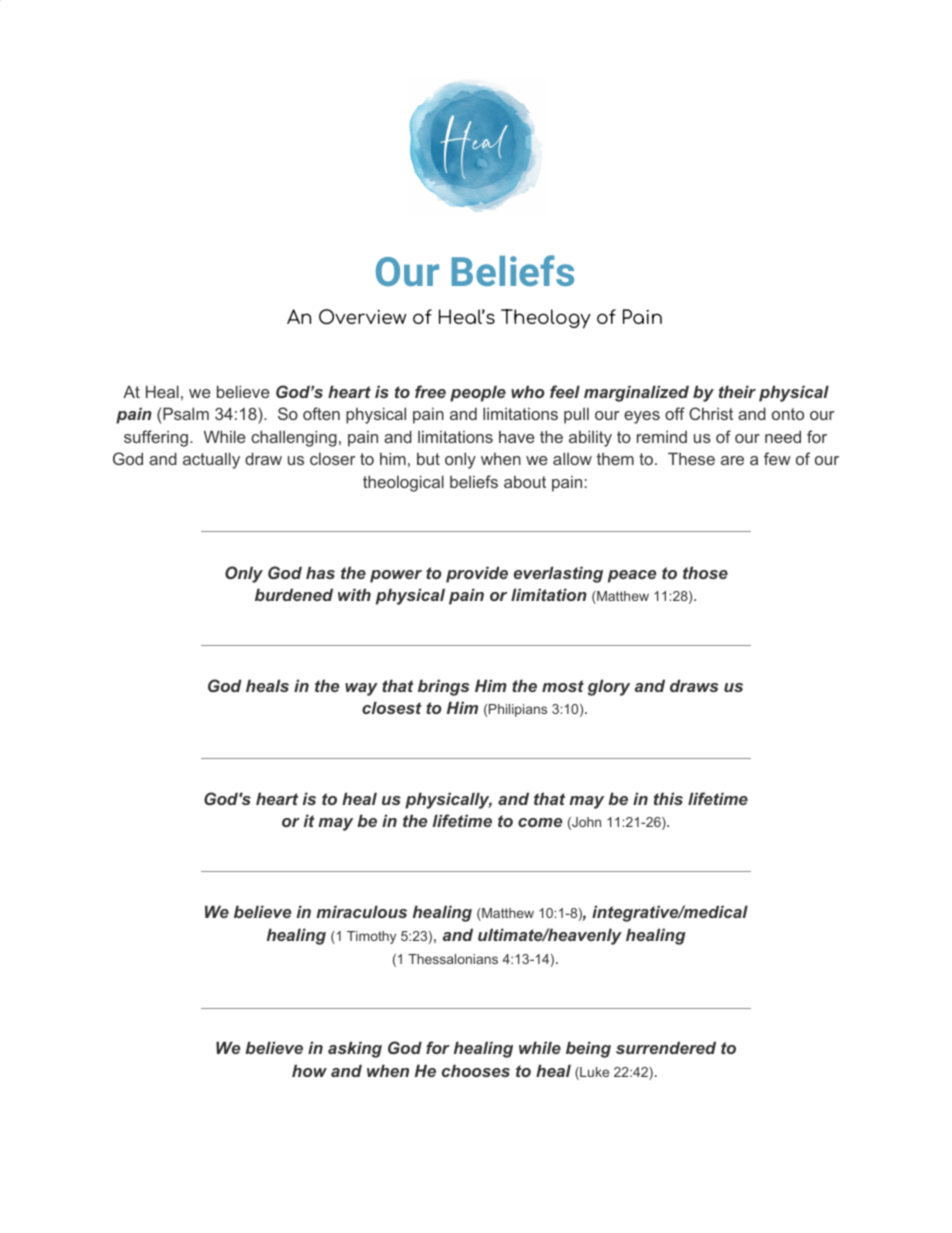 The image size is (952, 1233). Describe the element at coordinates (476, 1070) in the screenshot. I see `chooses` at that location.
